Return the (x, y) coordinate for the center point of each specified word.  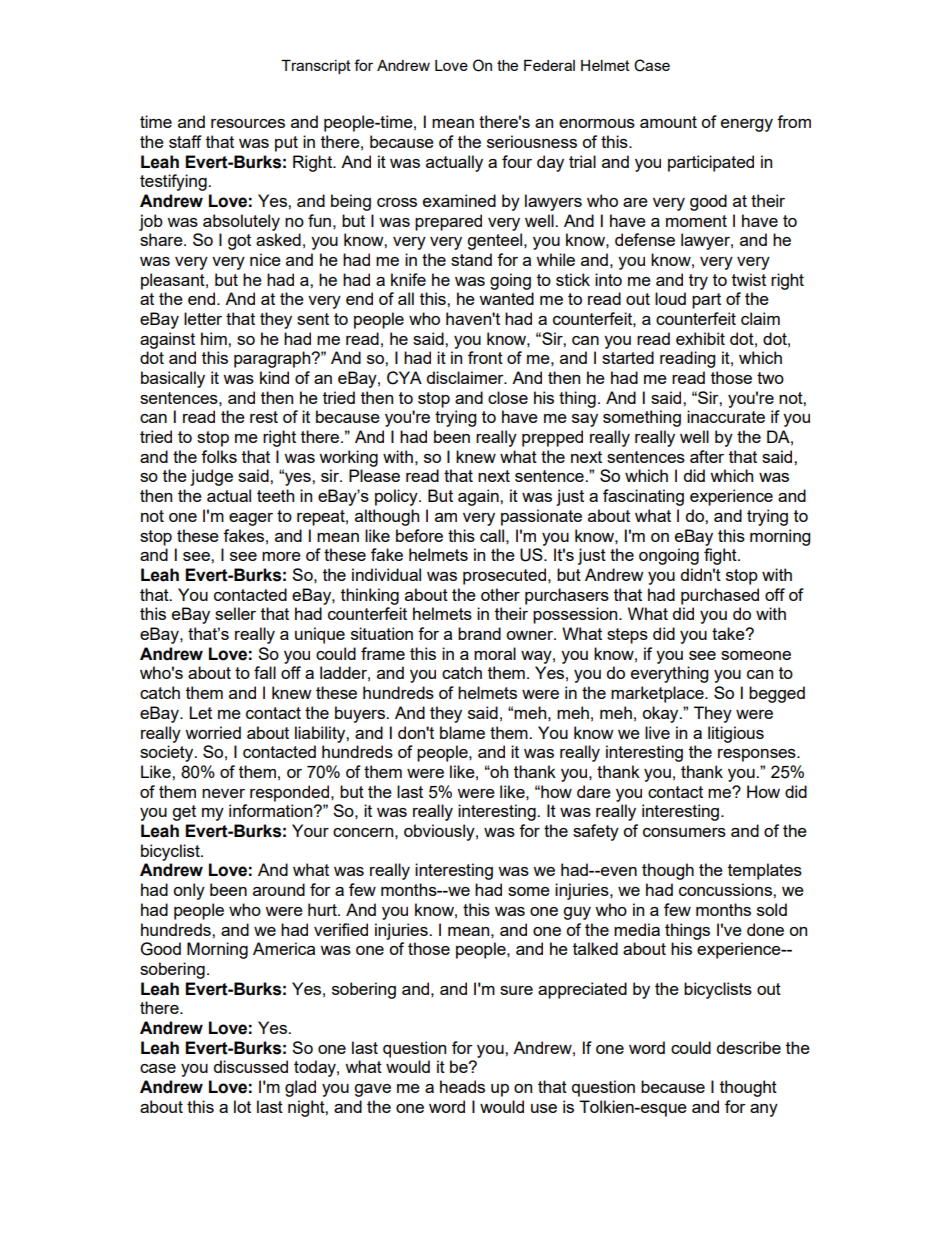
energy (747, 125)
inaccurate (726, 416)
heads (462, 1086)
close (508, 397)
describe (749, 1047)
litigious (736, 734)
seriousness (532, 141)
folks (219, 456)
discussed (251, 1066)
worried (213, 732)
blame (462, 732)
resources (248, 123)
